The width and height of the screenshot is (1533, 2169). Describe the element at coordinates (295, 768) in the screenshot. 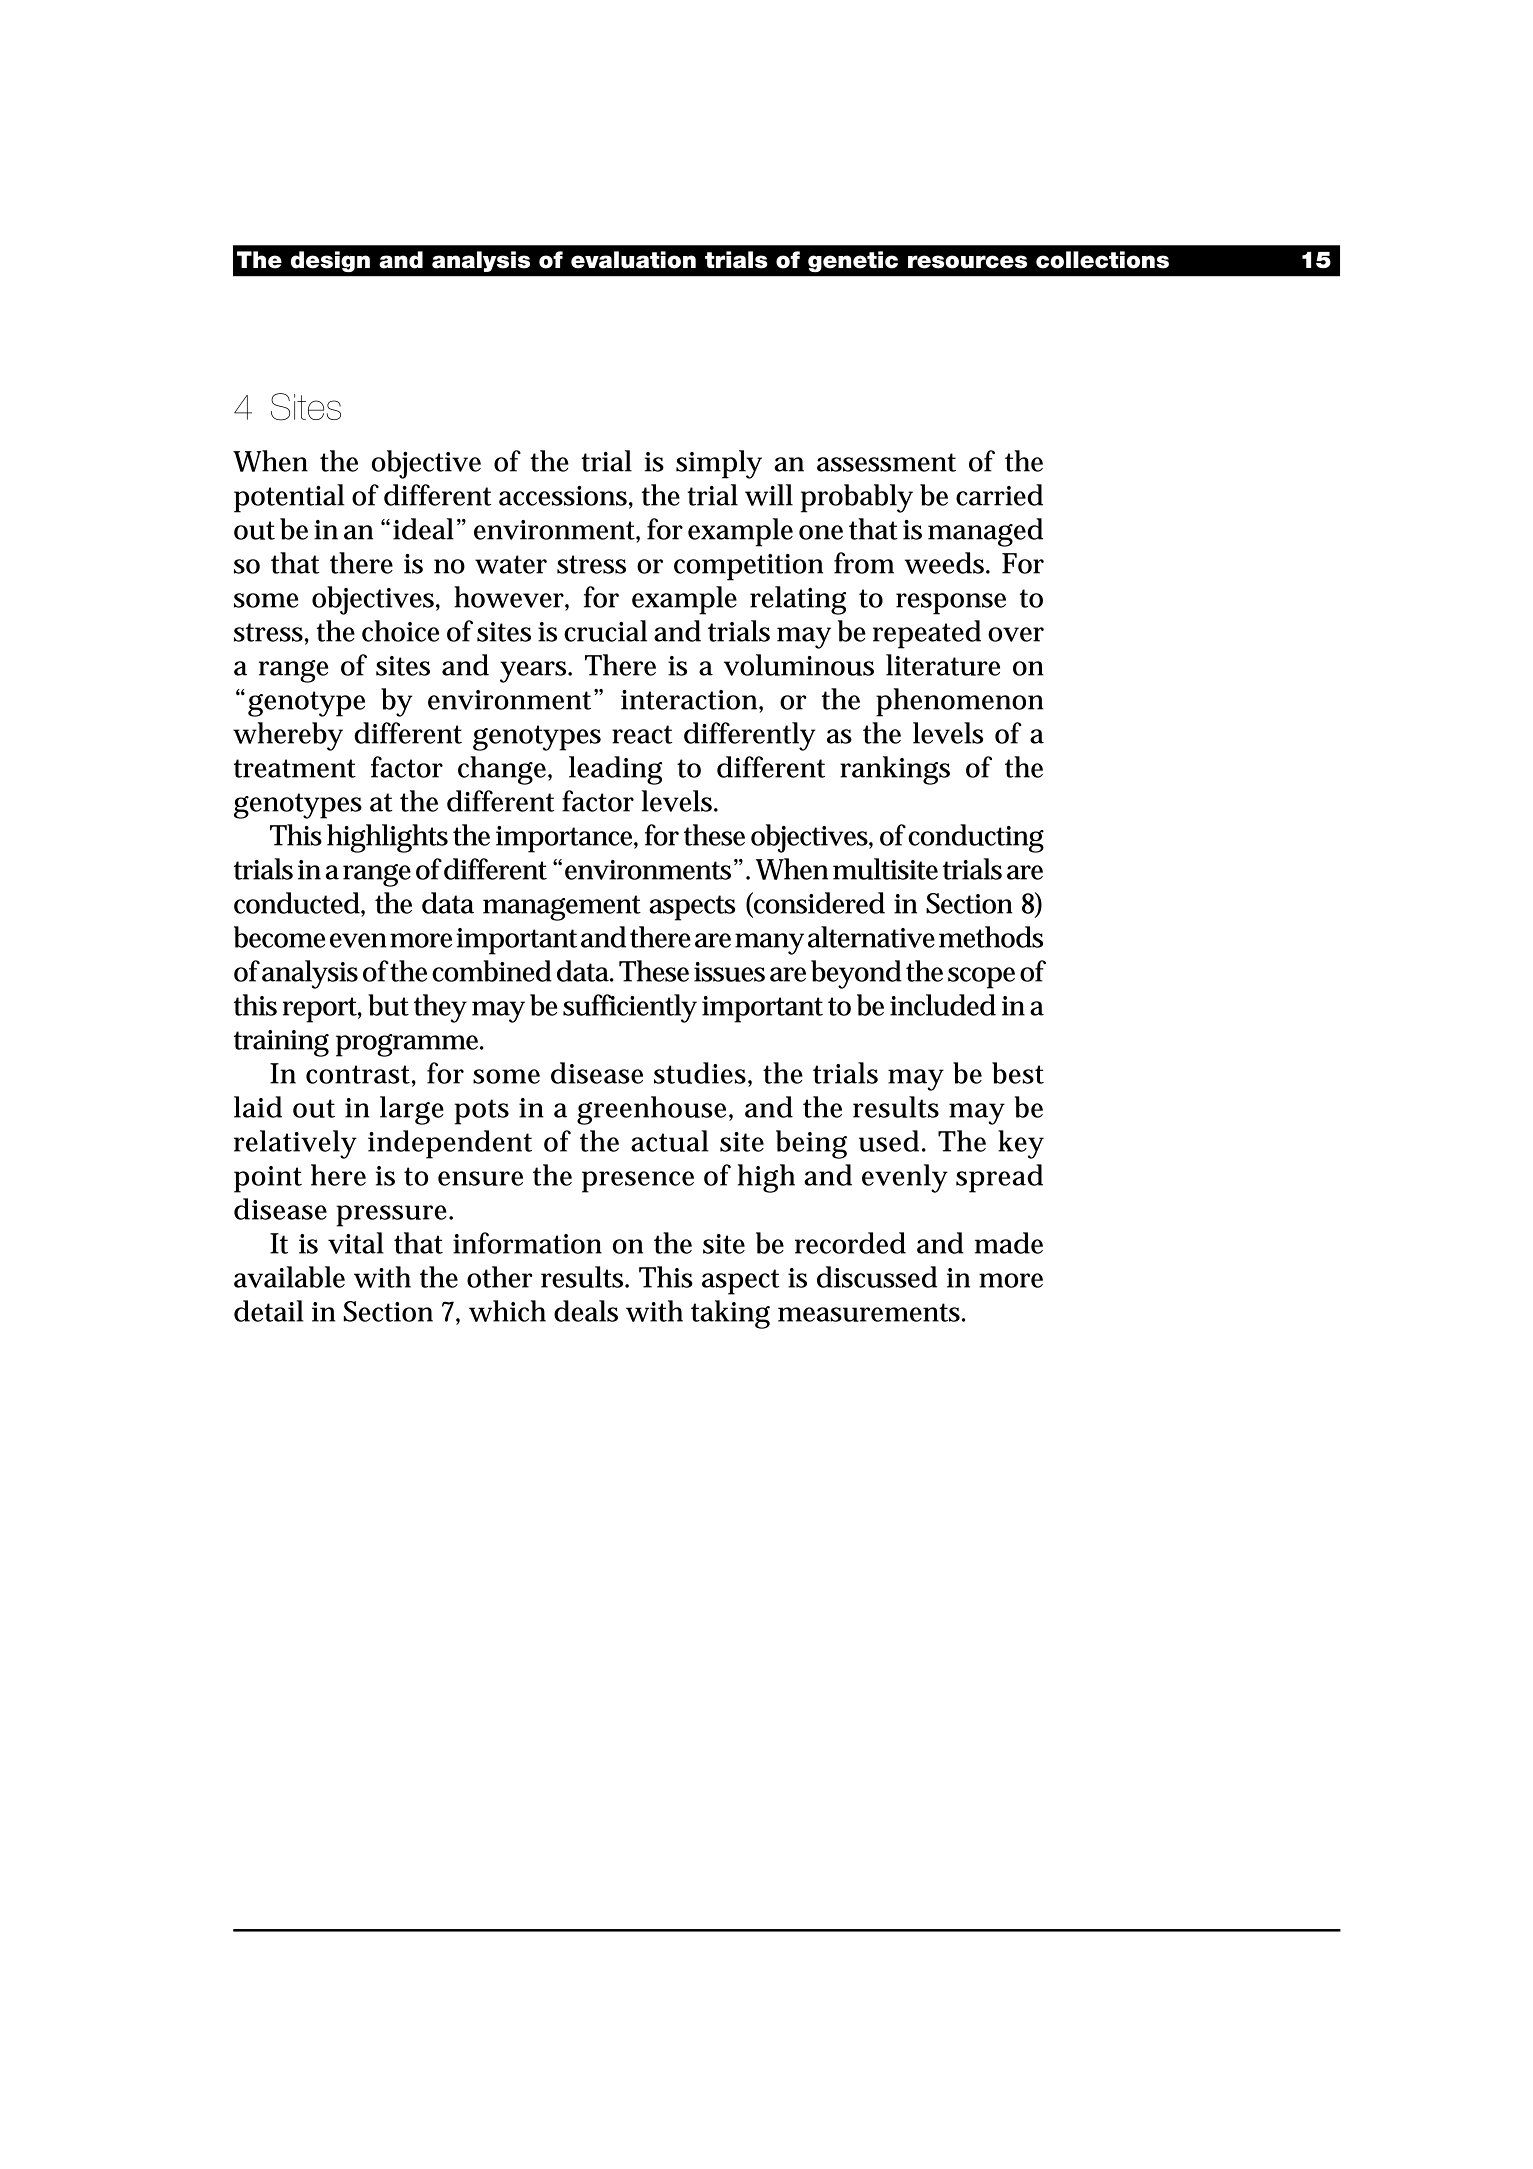

I see `treatment` at that location.
